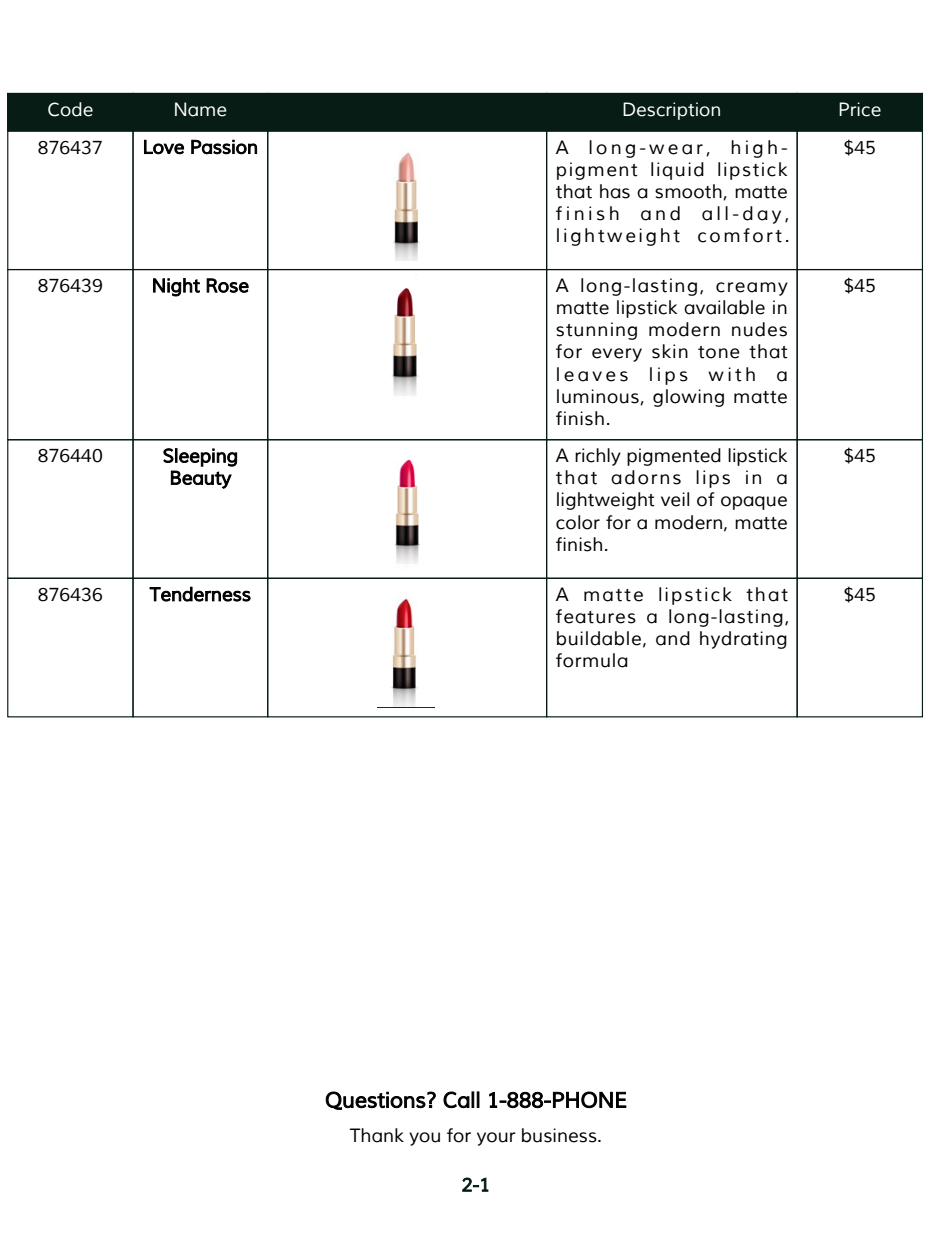 The width and height of the page is (952, 1233). I want to click on Tenderness, so click(200, 594).
